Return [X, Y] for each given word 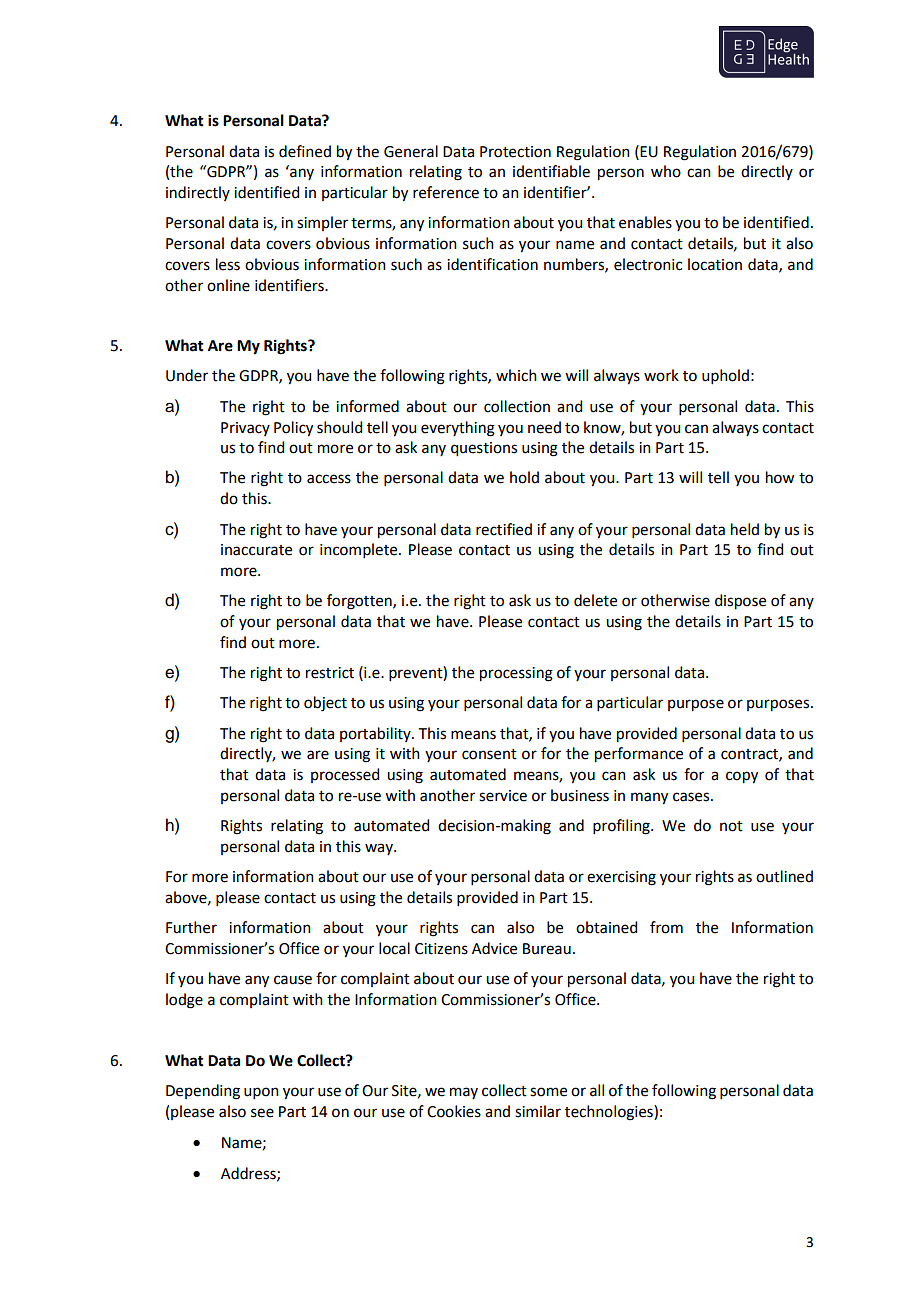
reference [446, 192]
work [661, 375]
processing [516, 674]
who [666, 171]
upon [261, 1093]
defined [305, 151]
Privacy [245, 429]
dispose [740, 602]
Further [191, 927]
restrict [330, 673]
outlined [784, 876]
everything [458, 429]
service [503, 796]
